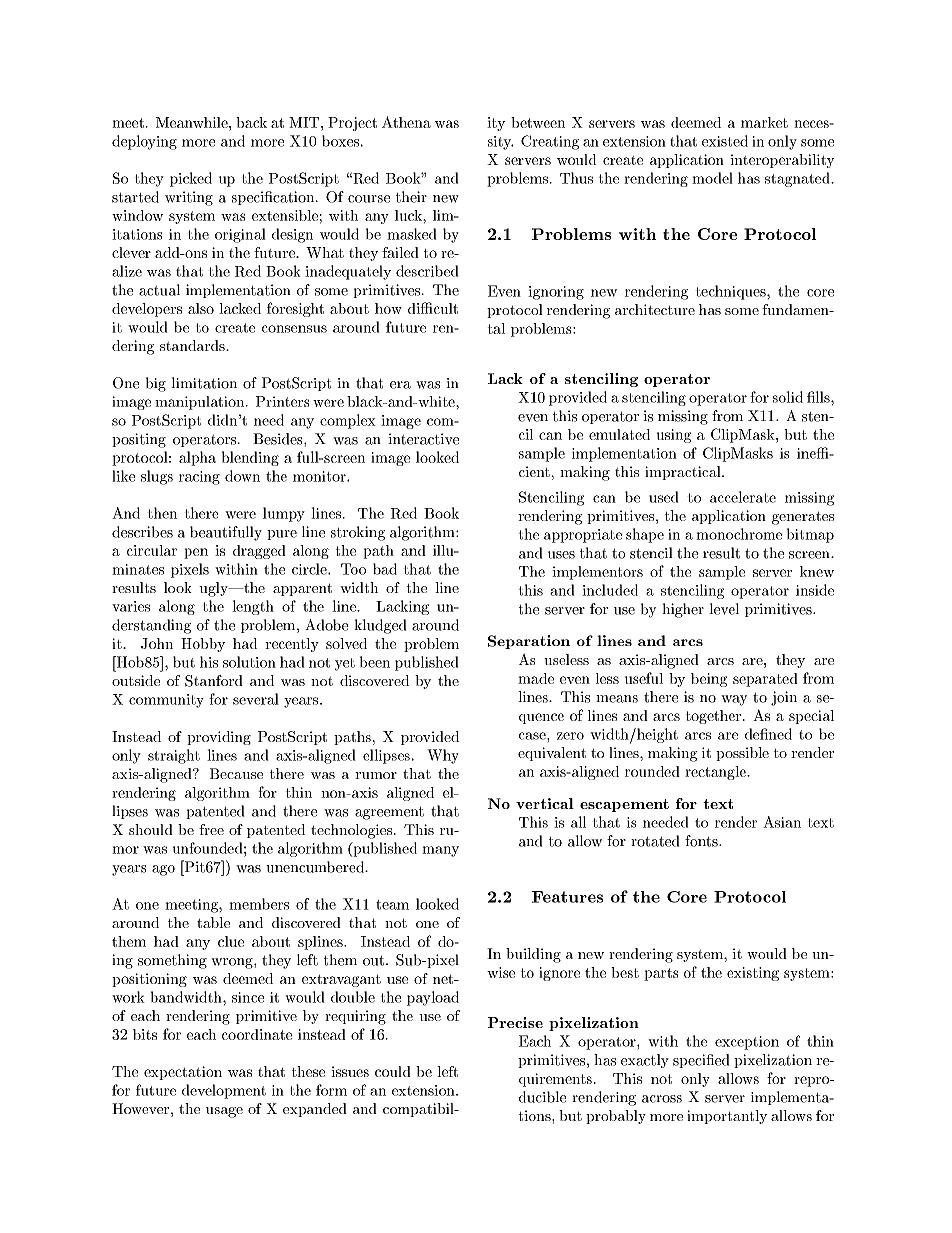  Describe the element at coordinates (193, 122) in the image. I see `Meanwhile` at that location.
